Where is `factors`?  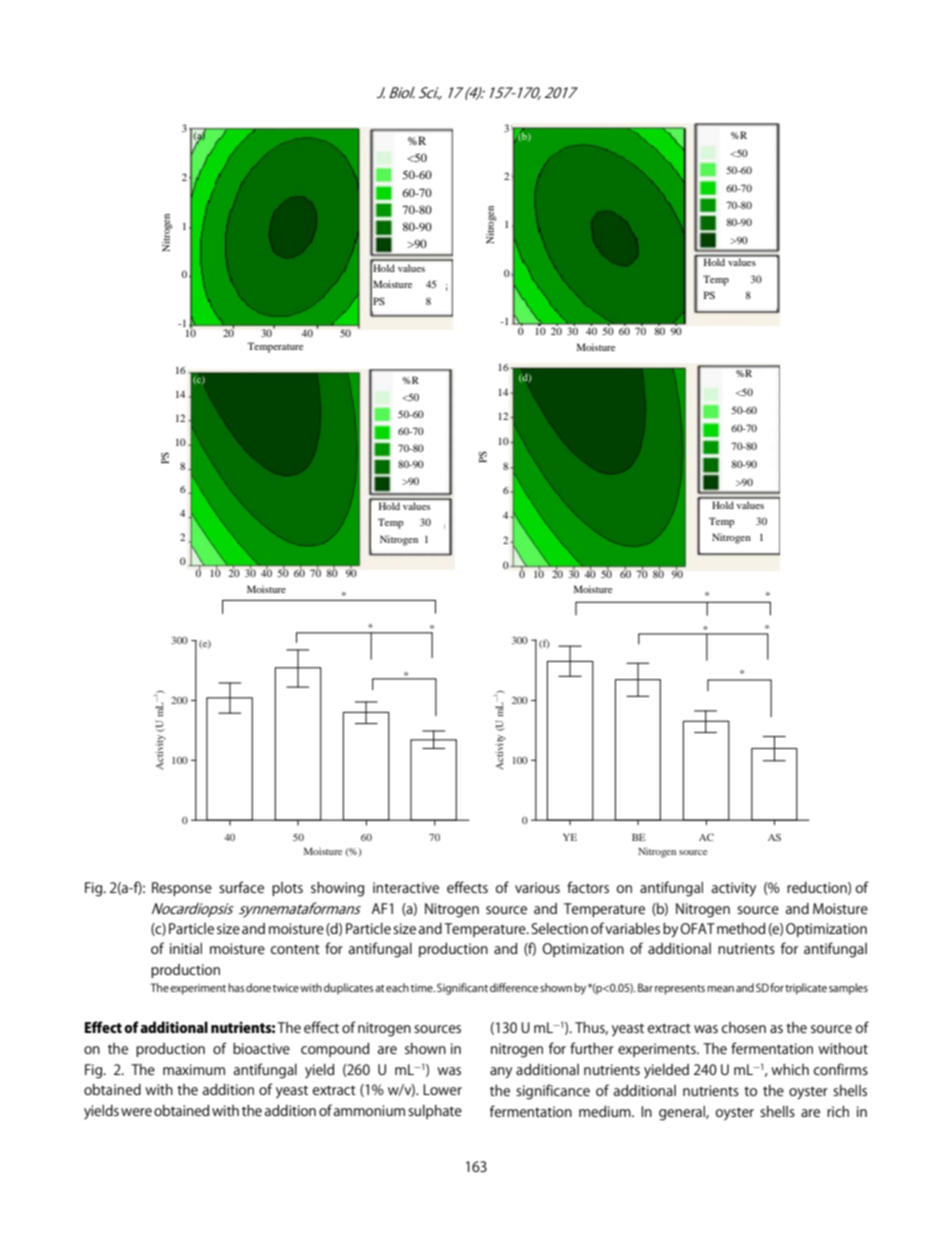
factors is located at coordinates (588, 887).
